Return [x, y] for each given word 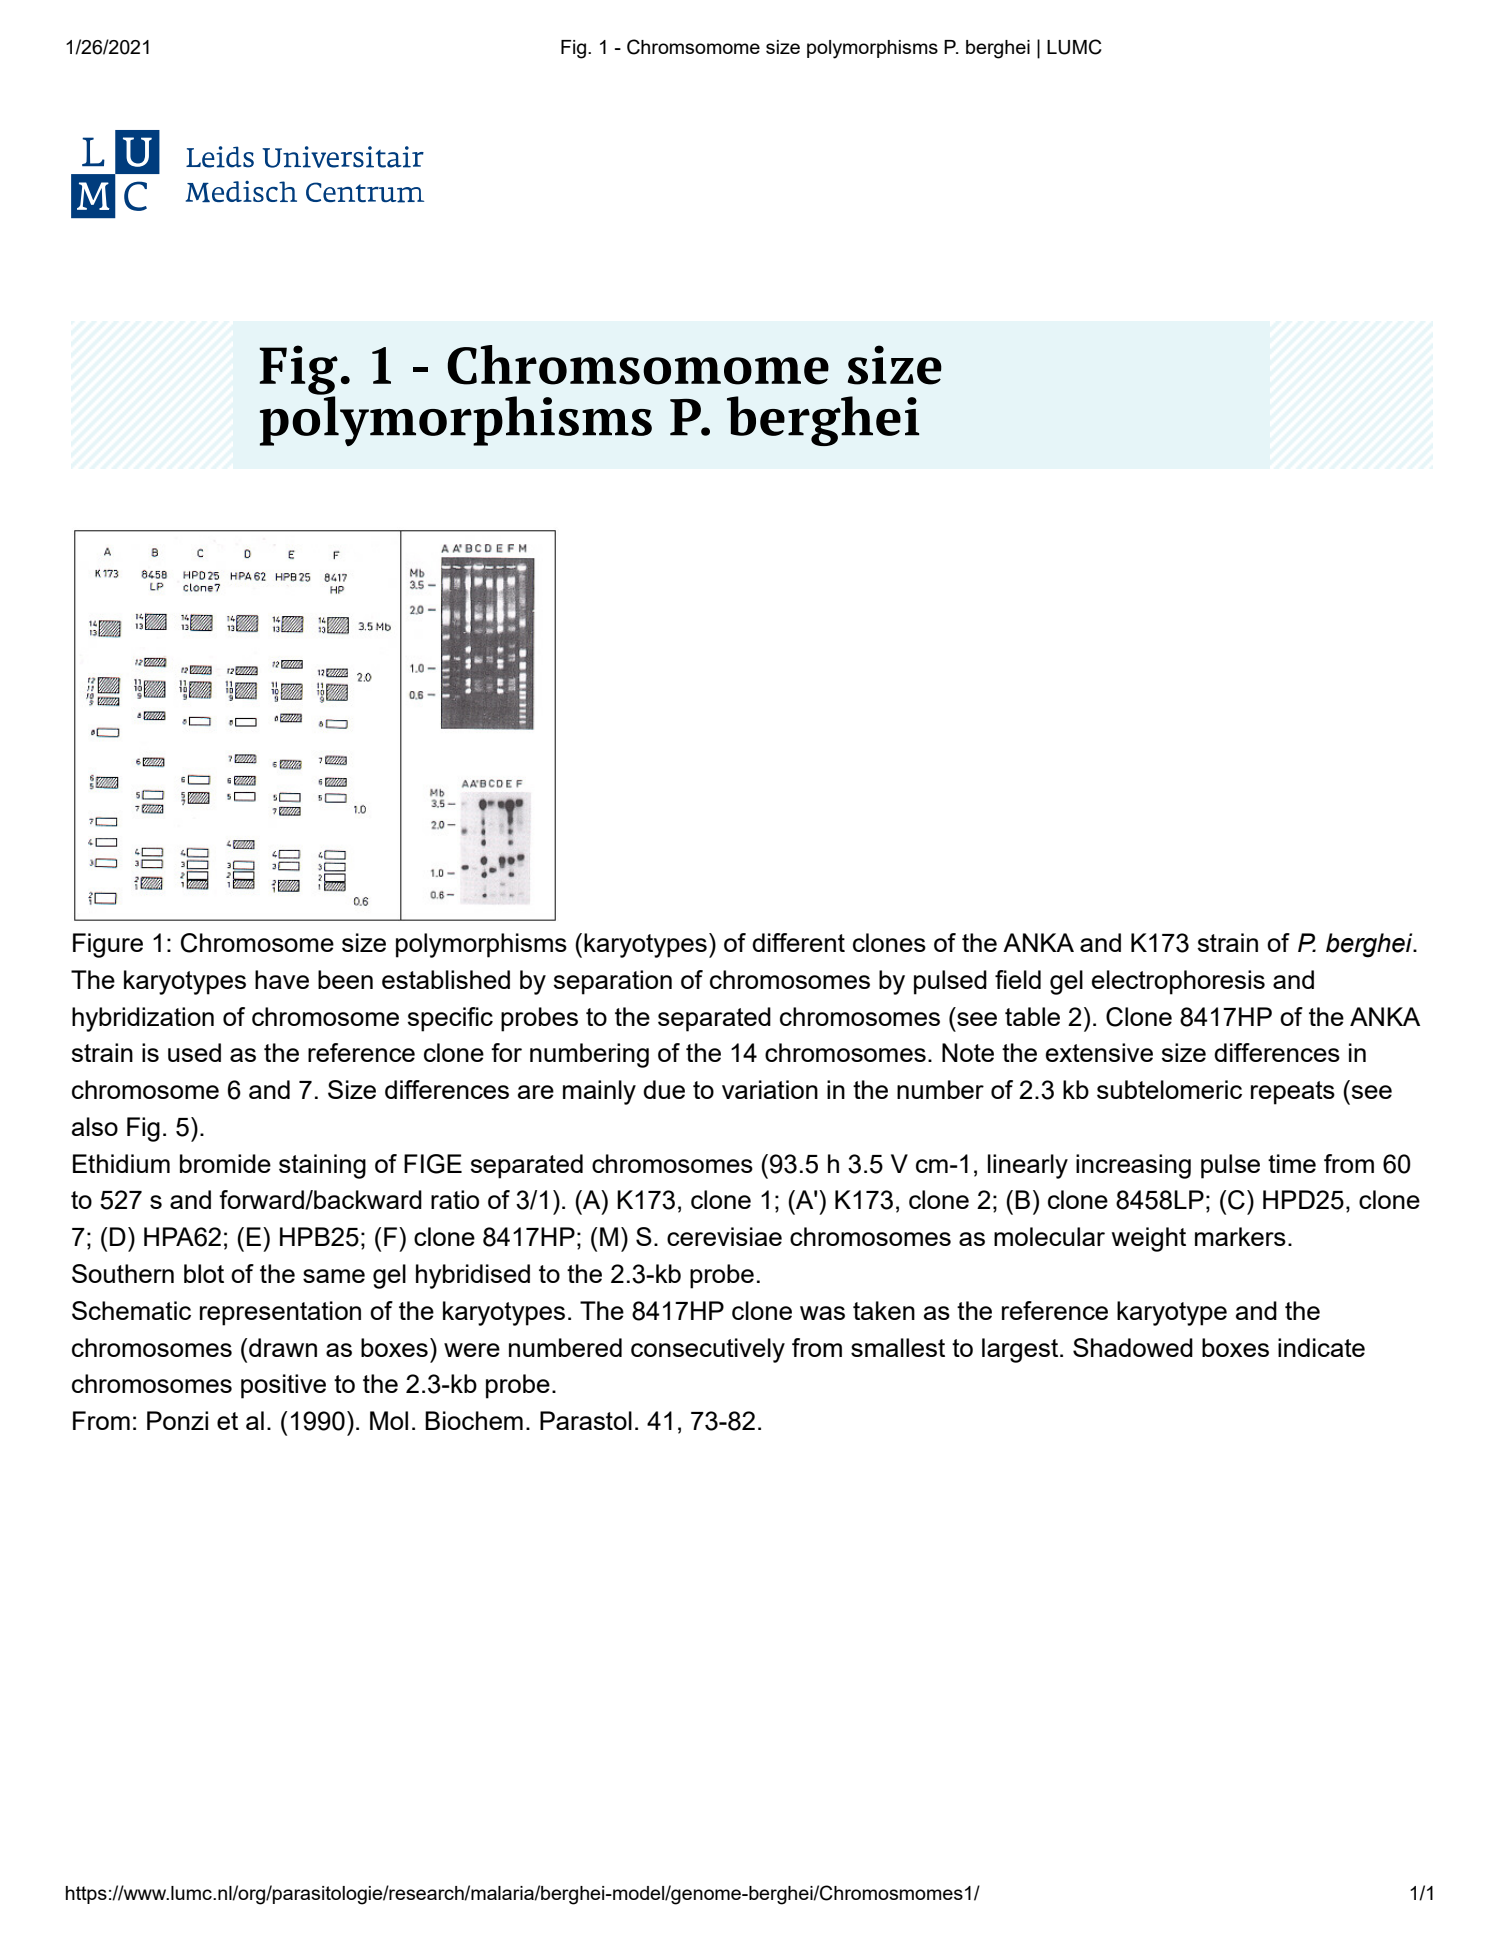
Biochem [474, 1420]
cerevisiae [724, 1236]
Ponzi [177, 1420]
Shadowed [1133, 1347]
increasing [1133, 1166]
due [664, 1089]
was [822, 1313]
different [798, 942]
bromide [225, 1163]
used [194, 1052]
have [282, 979]
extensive [1099, 1052]
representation [280, 1313]
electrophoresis [1178, 982]
